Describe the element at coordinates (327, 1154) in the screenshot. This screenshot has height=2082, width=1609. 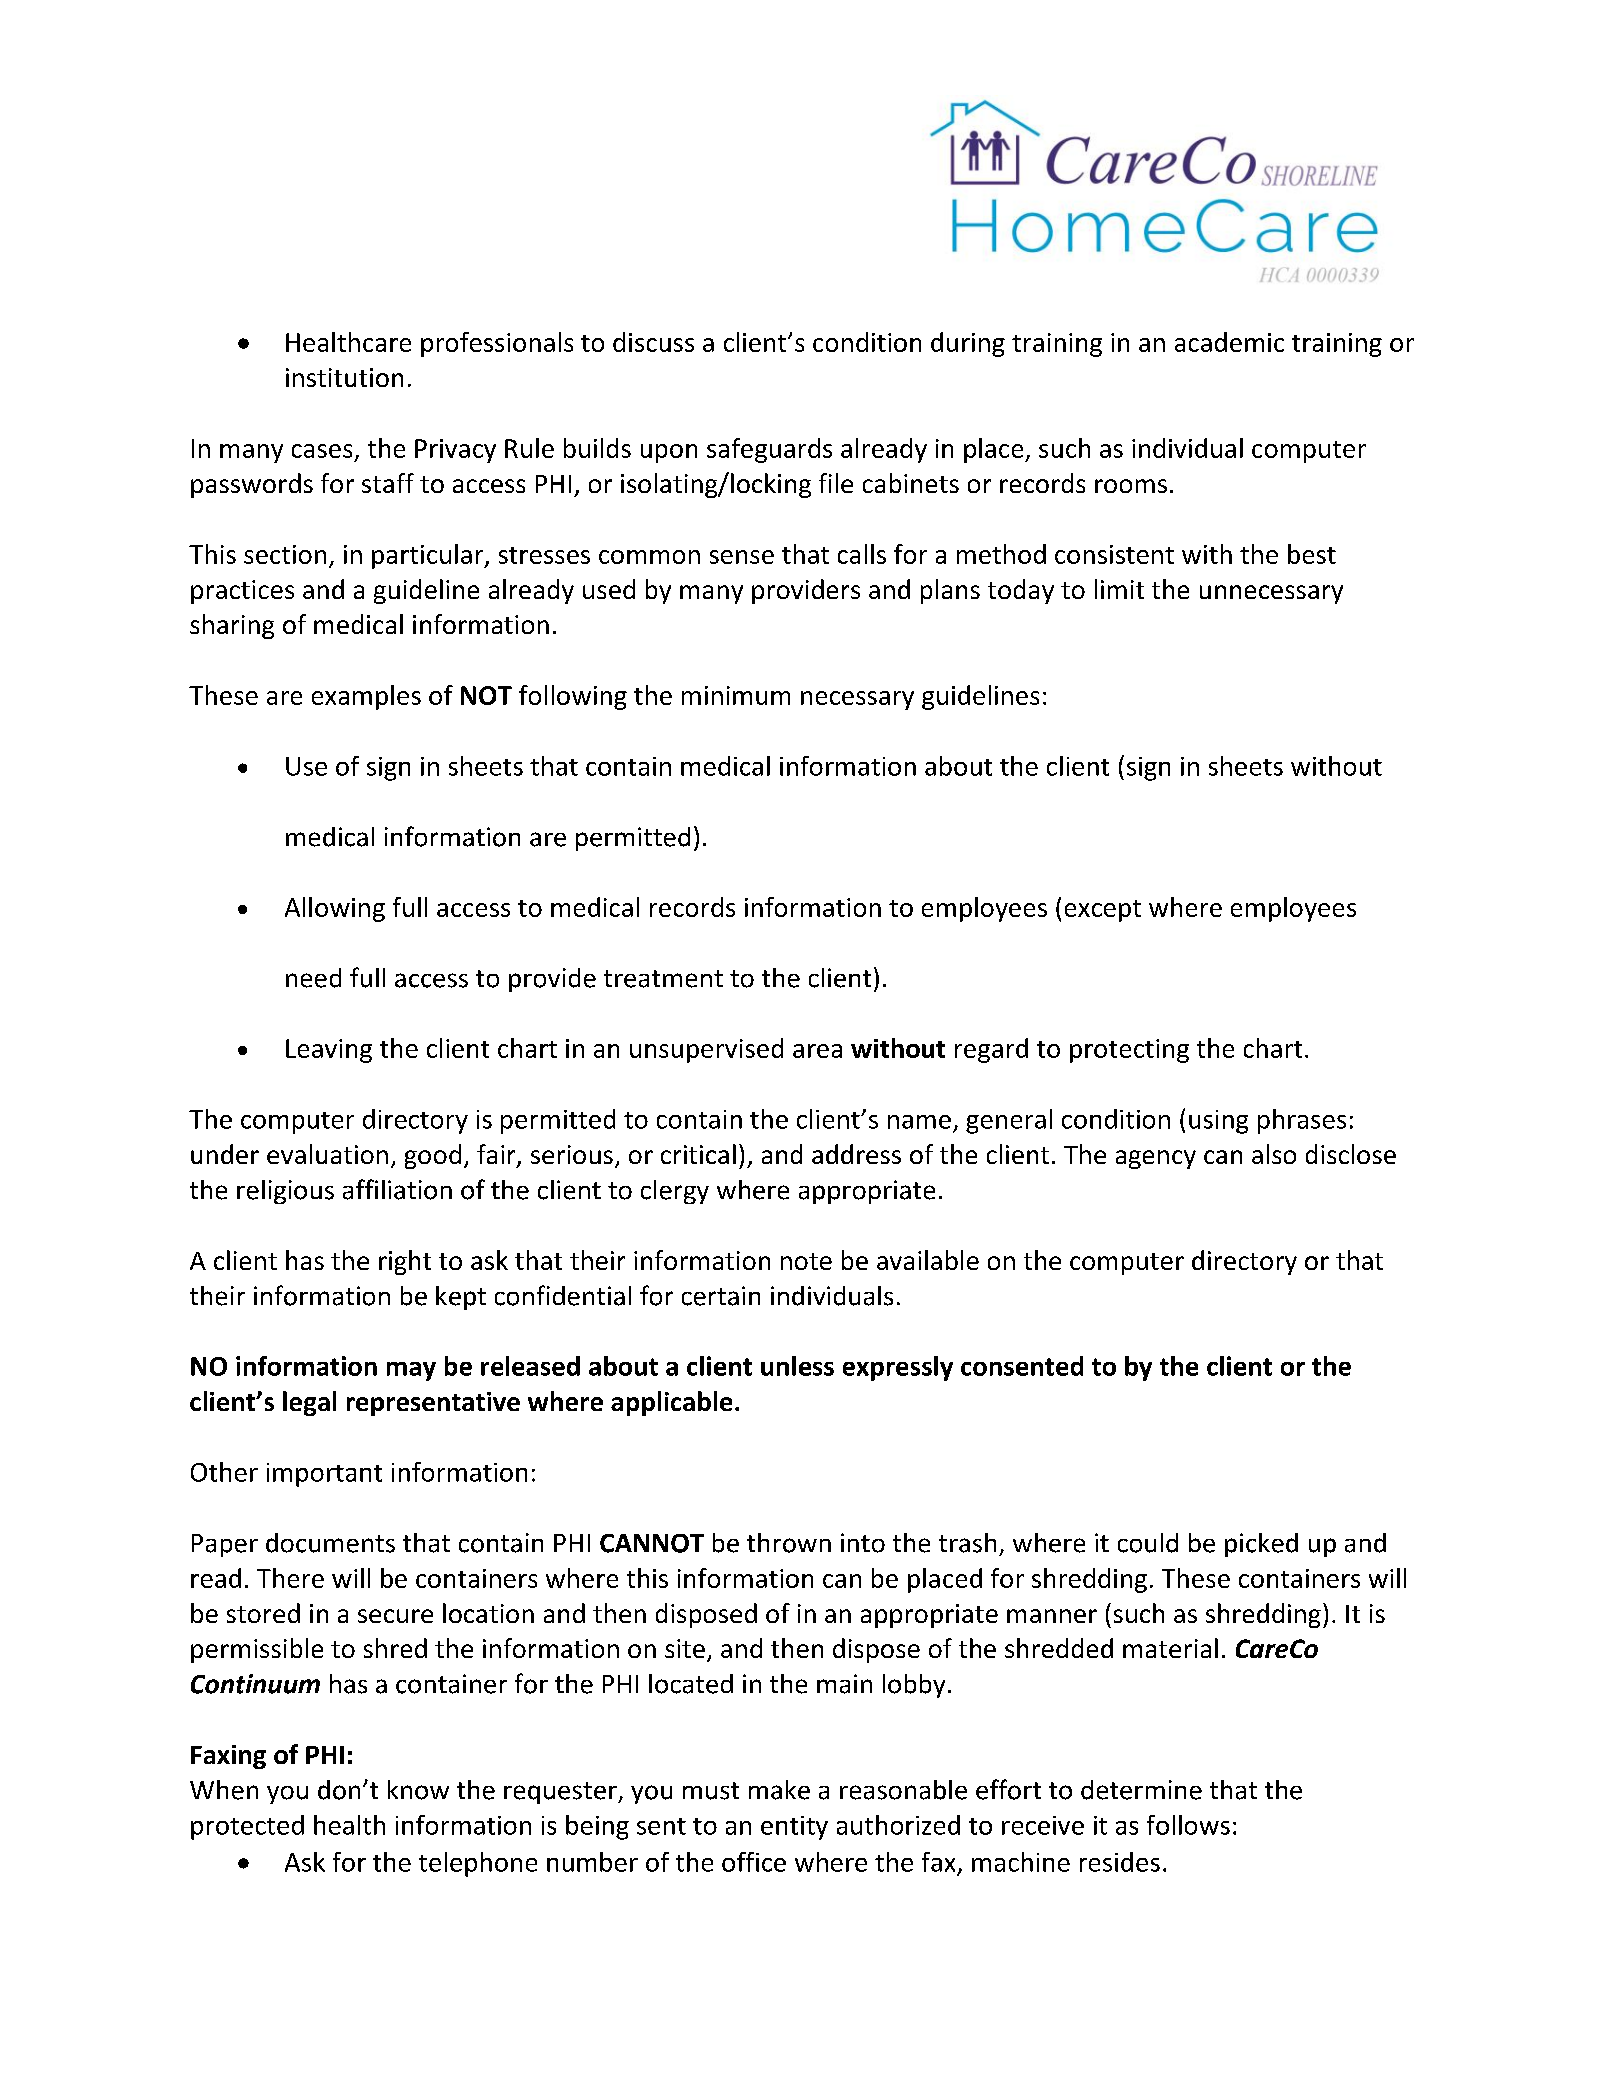
I see `evaluation` at that location.
